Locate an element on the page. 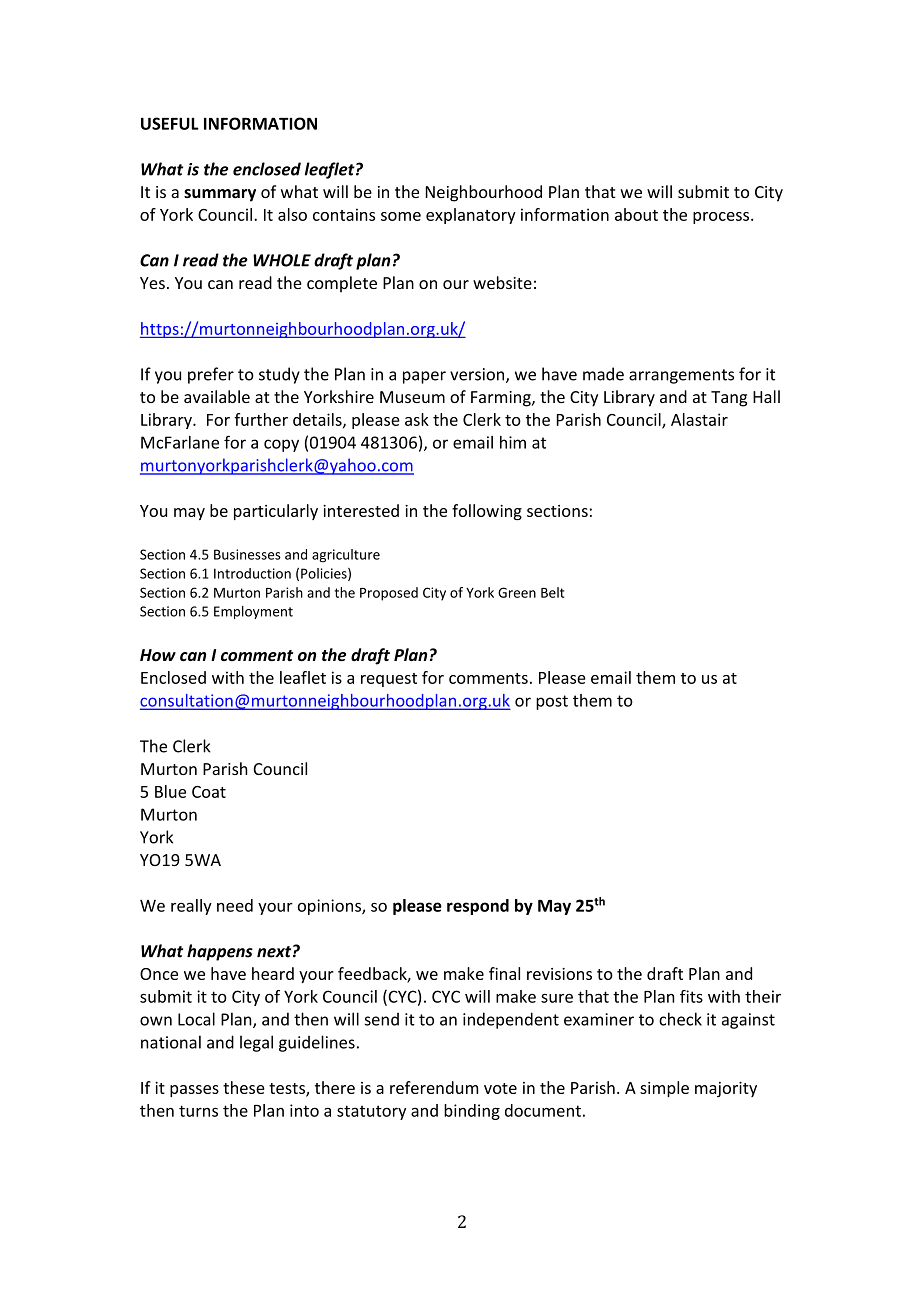 The image size is (924, 1309). need is located at coordinates (235, 905).
